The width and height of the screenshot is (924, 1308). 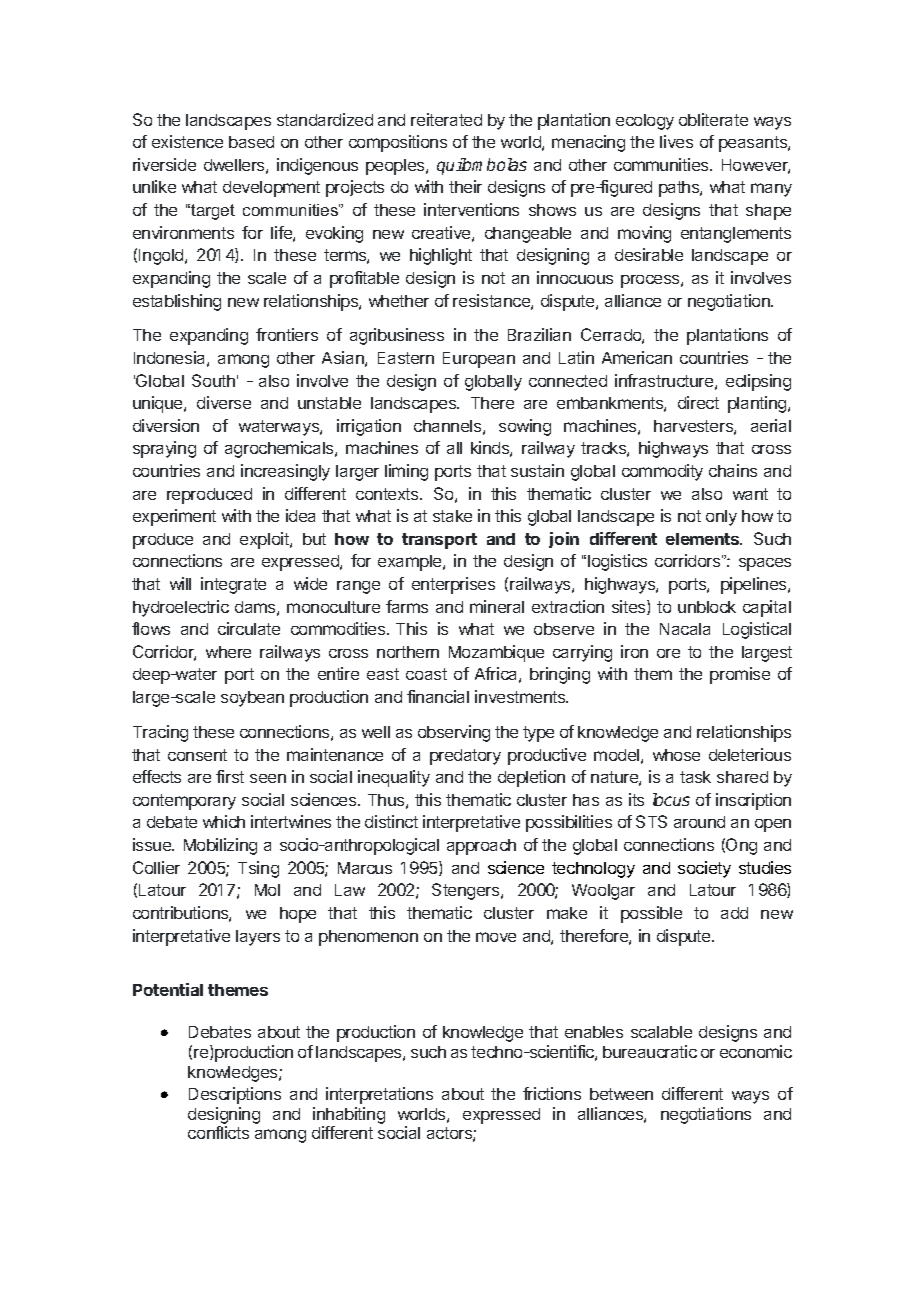 I want to click on interpretations, so click(x=379, y=1095).
